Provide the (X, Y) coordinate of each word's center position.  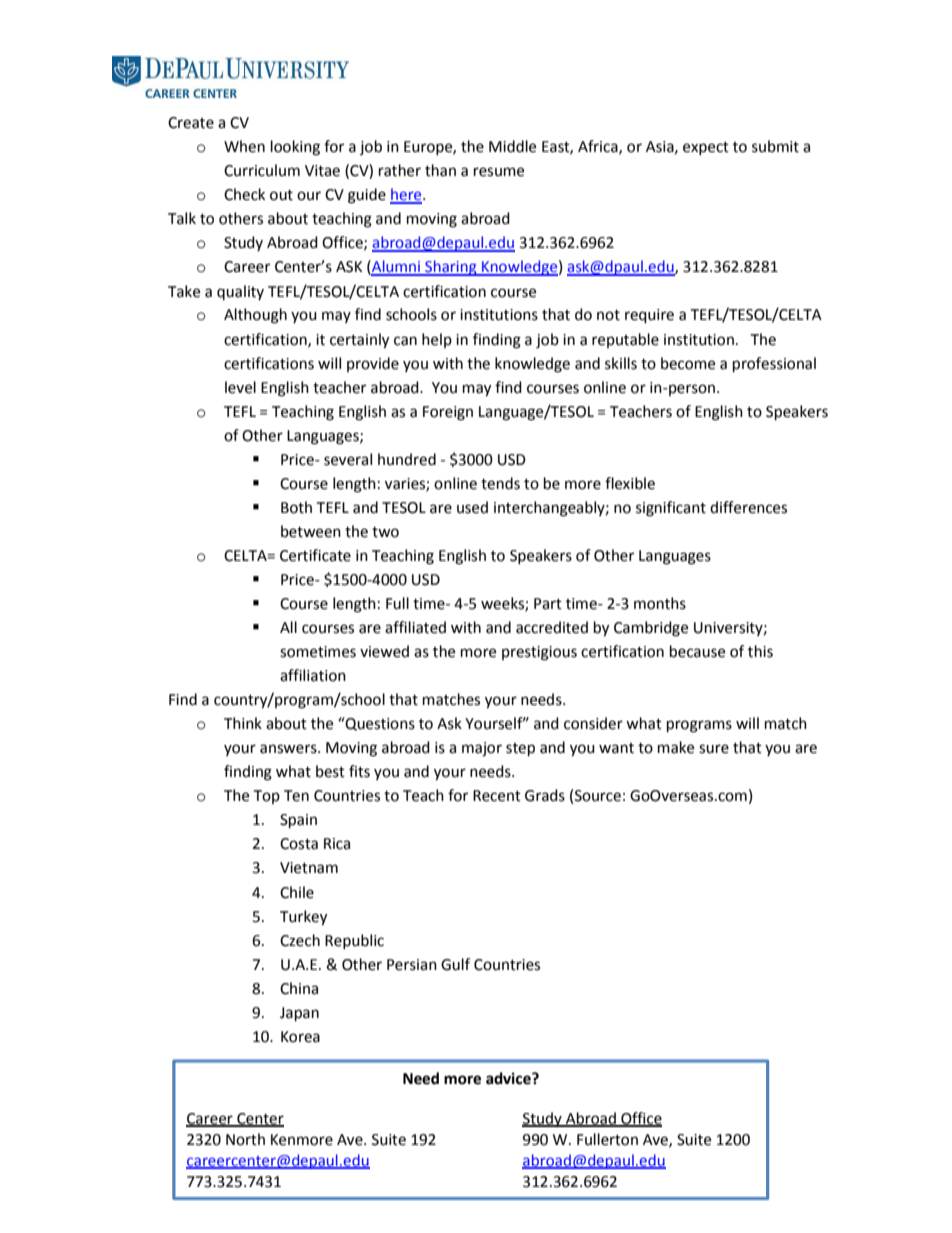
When (244, 146)
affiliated (415, 627)
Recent (497, 796)
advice (509, 1078)
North (245, 1139)
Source (598, 796)
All (288, 627)
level (240, 387)
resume (499, 172)
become (688, 363)
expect (706, 148)
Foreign (448, 413)
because (697, 651)
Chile (297, 892)
